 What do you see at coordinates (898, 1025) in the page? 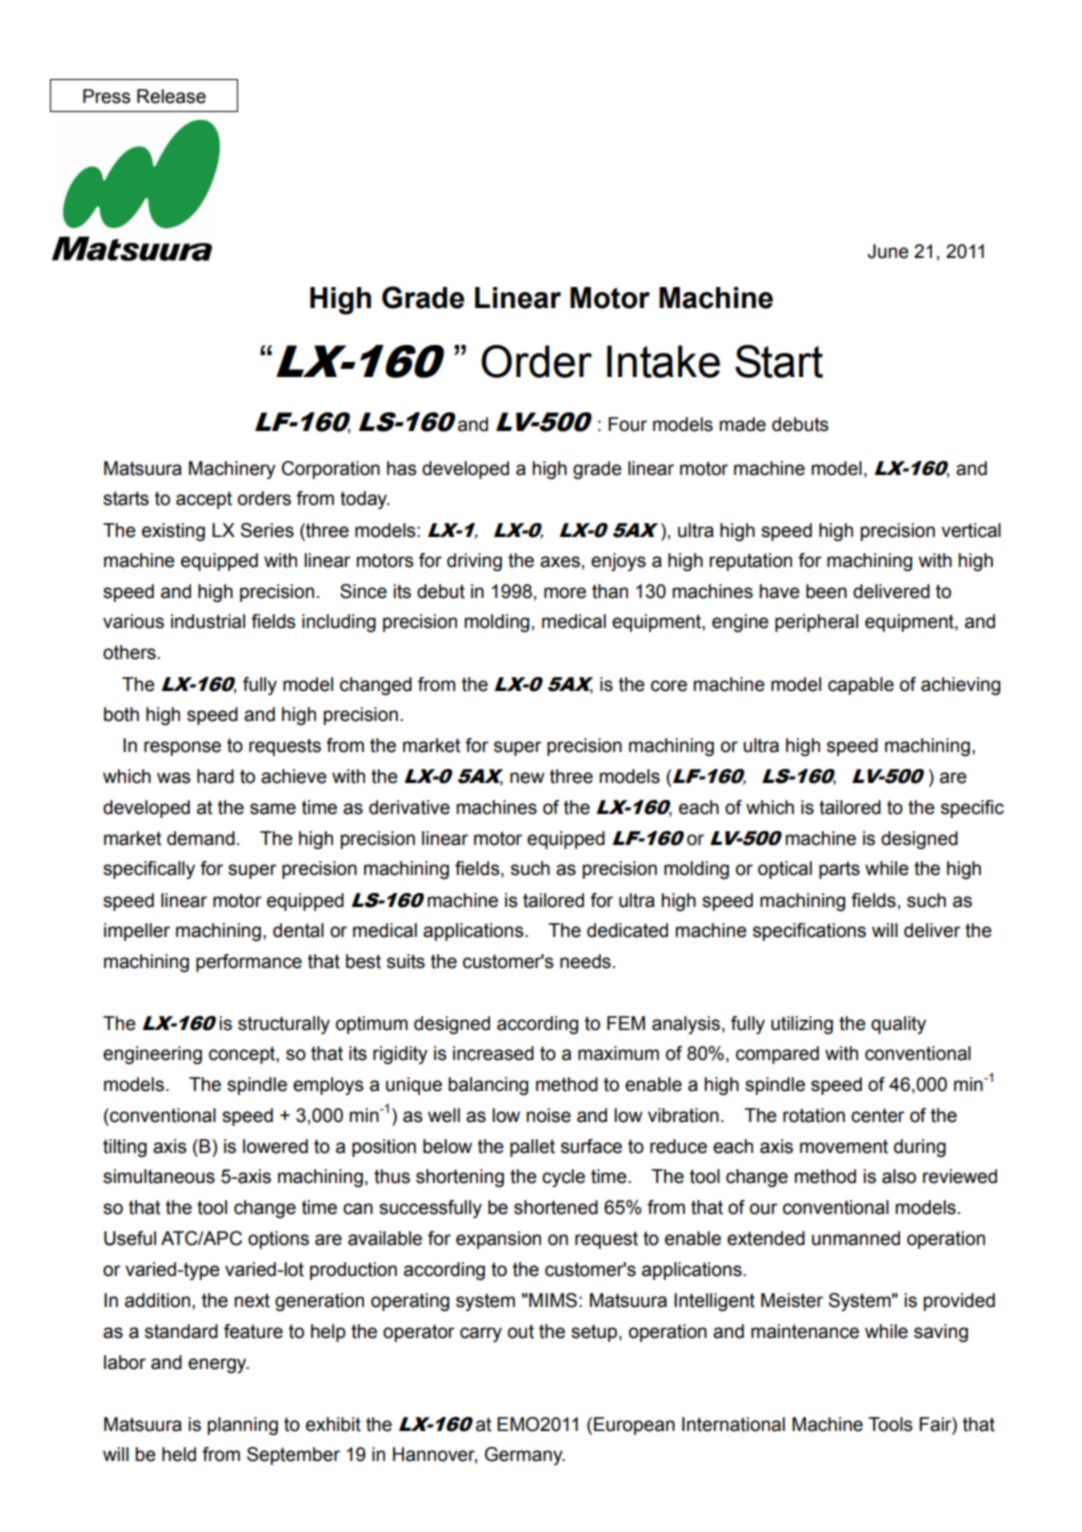
I see `quality` at bounding box center [898, 1025].
